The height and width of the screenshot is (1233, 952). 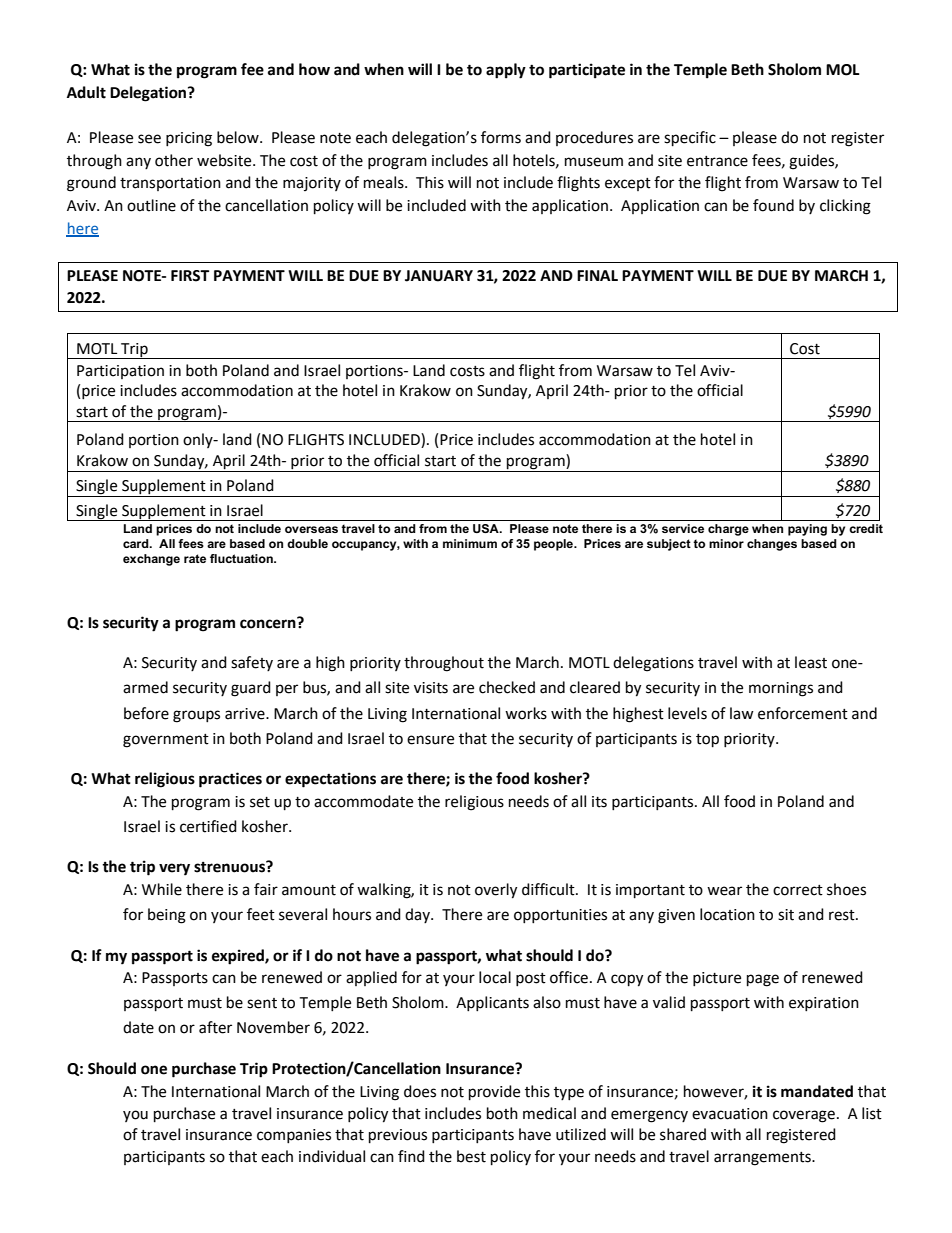 I want to click on MOL, so click(x=843, y=70).
